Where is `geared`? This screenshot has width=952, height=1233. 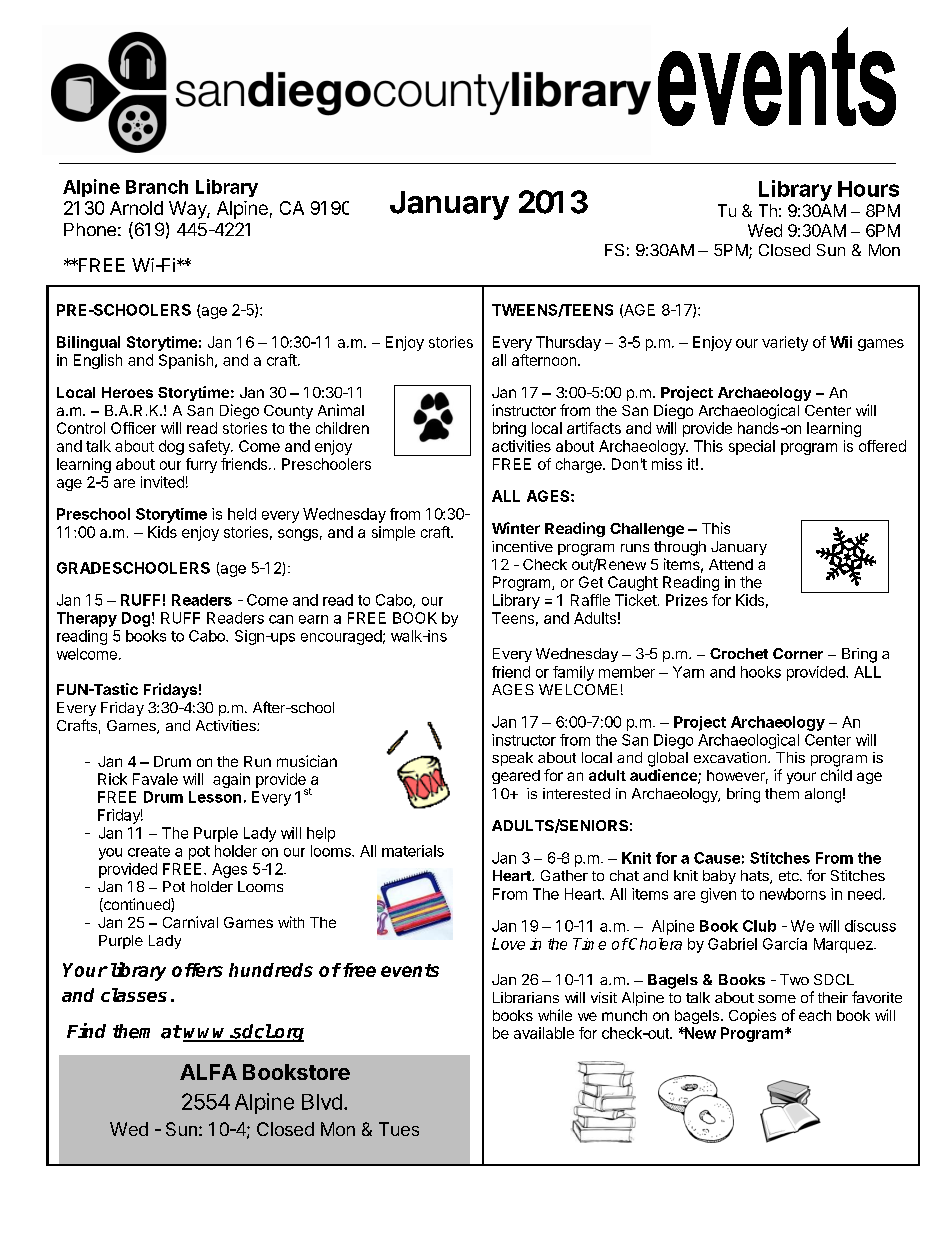 geared is located at coordinates (516, 777).
